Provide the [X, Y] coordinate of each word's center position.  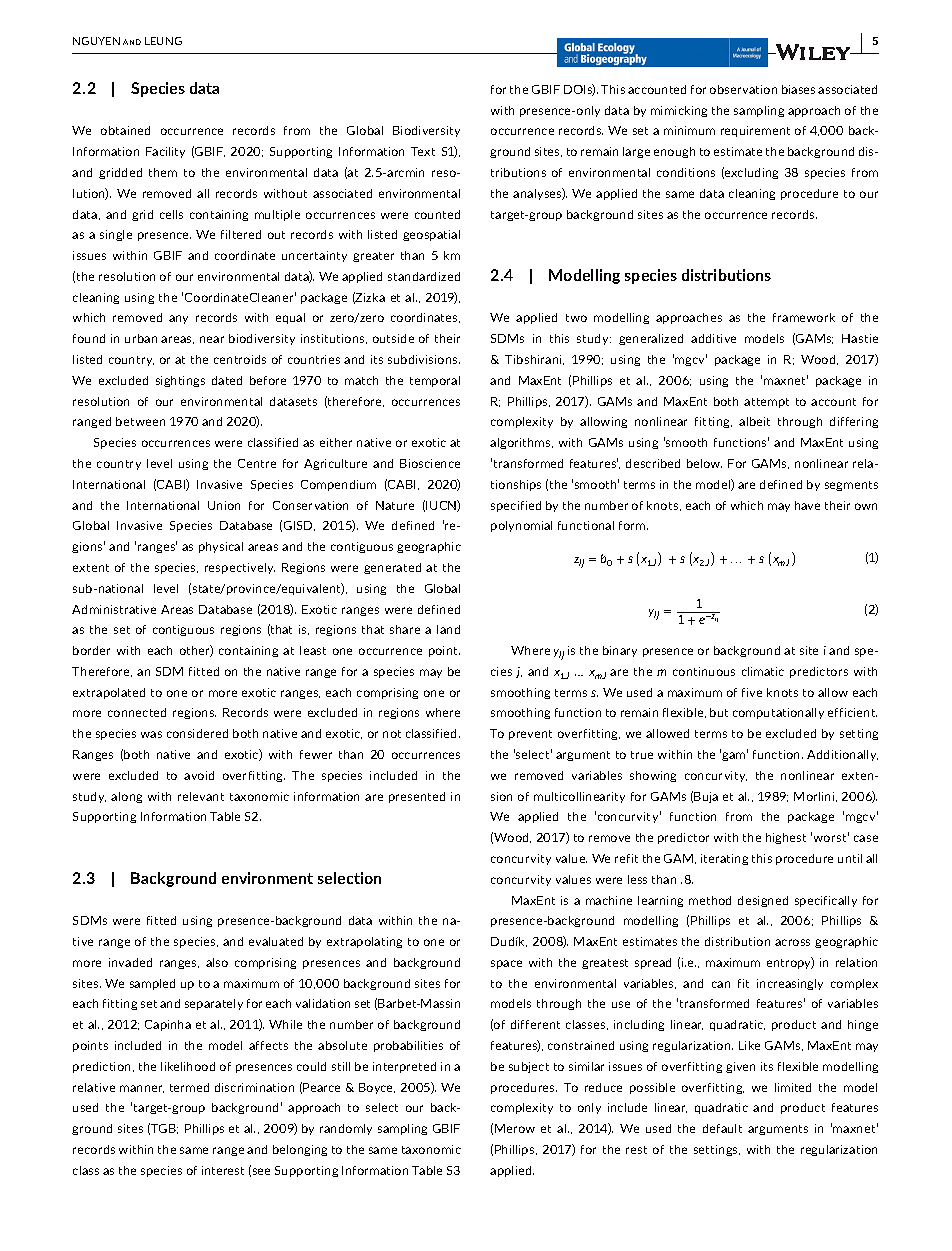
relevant [201, 796]
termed [189, 1087]
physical [221, 547]
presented [417, 797]
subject [529, 1067]
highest [786, 838]
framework [804, 317]
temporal [435, 381]
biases [798, 89]
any [178, 319]
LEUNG [163, 41]
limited [793, 1087]
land [448, 629]
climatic [763, 671]
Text [423, 151]
